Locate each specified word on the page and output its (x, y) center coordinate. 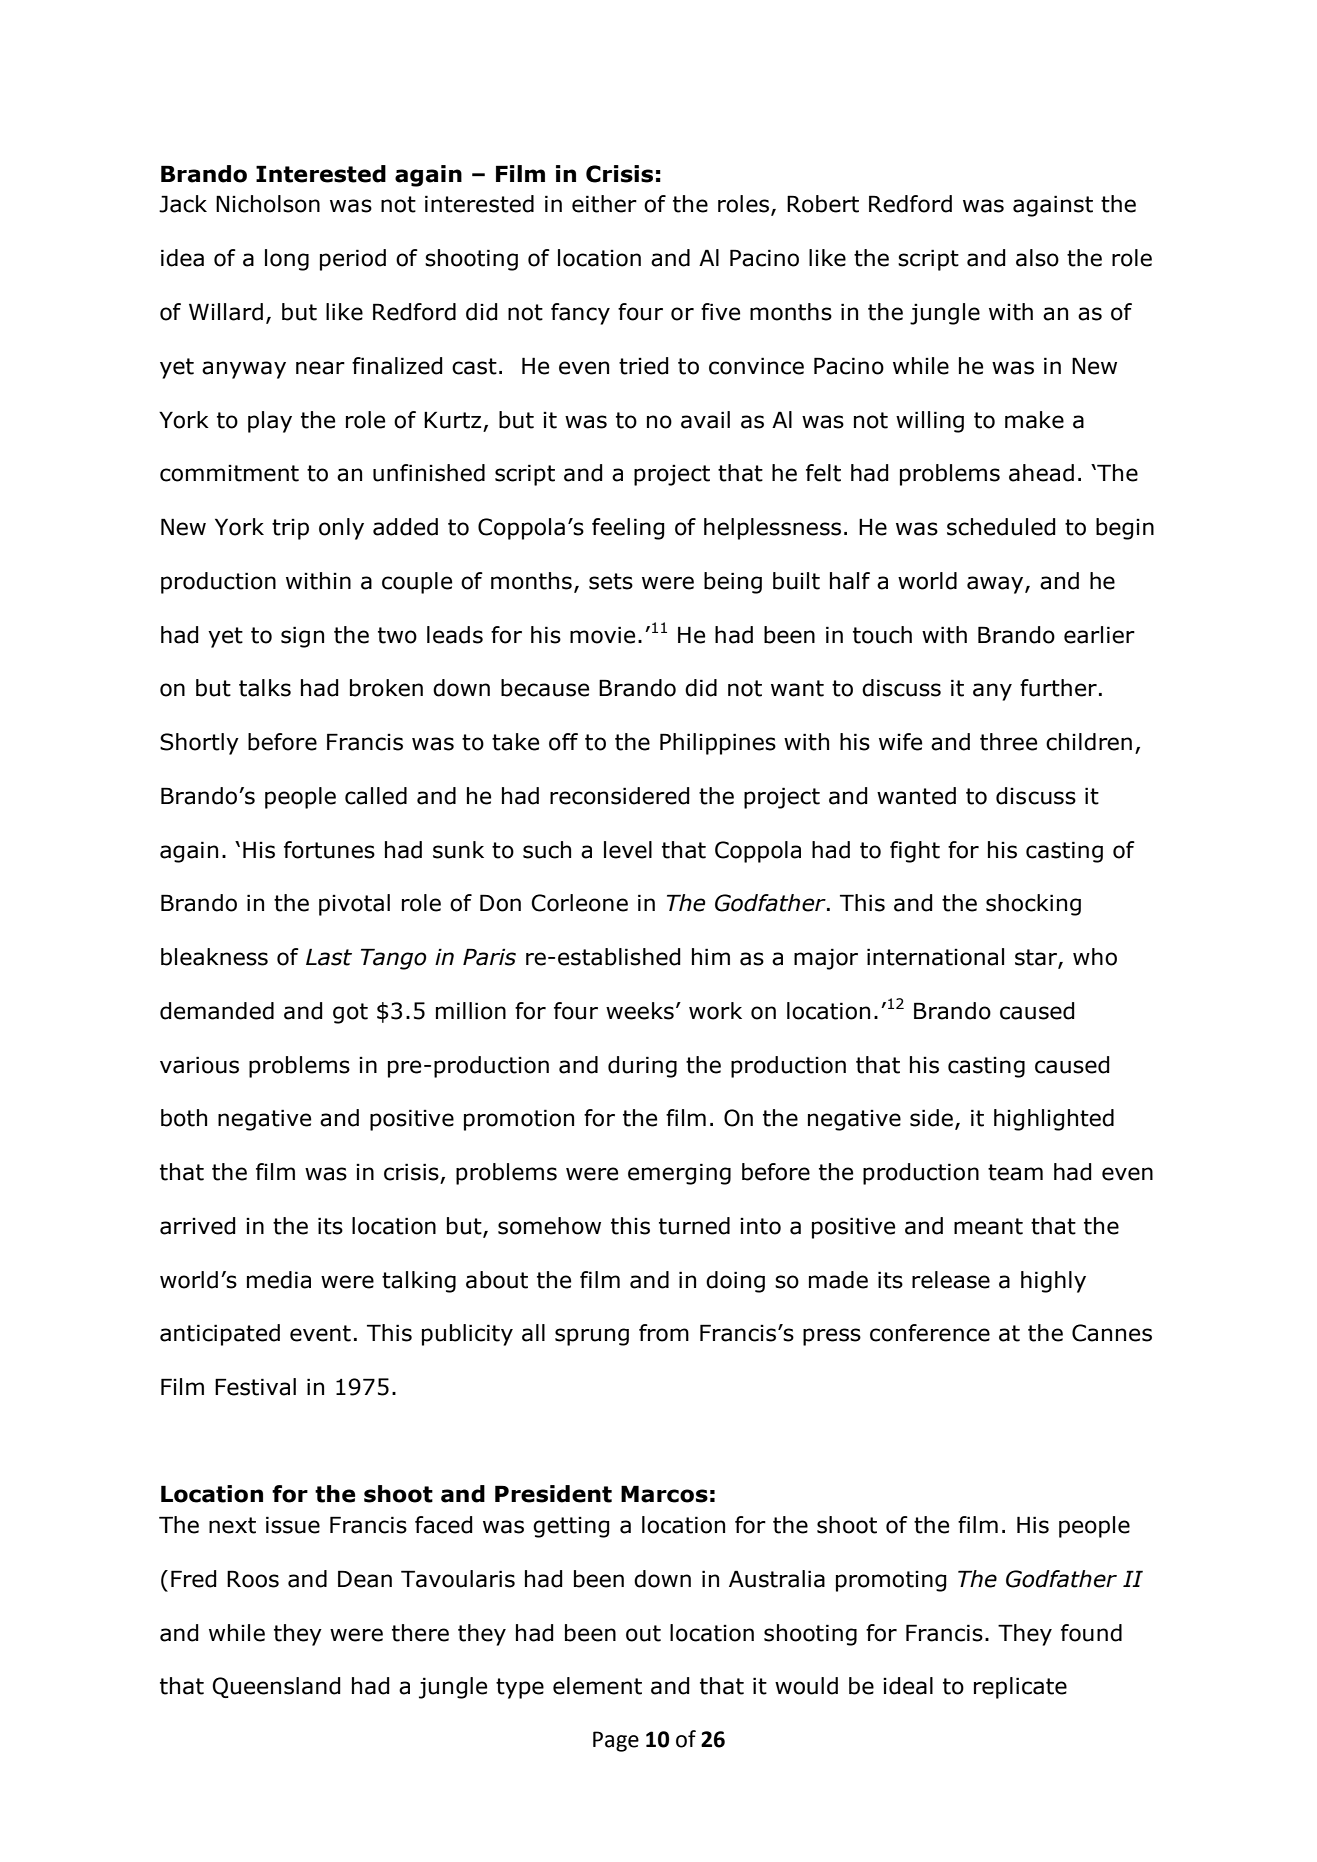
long (287, 260)
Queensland (276, 1687)
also (1037, 258)
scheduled (1001, 527)
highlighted (1054, 1120)
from (664, 1333)
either (604, 204)
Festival (255, 1387)
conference (930, 1333)
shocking (1033, 905)
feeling (628, 529)
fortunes (329, 850)
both (184, 1118)
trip (290, 529)
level (628, 850)
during (642, 1067)
